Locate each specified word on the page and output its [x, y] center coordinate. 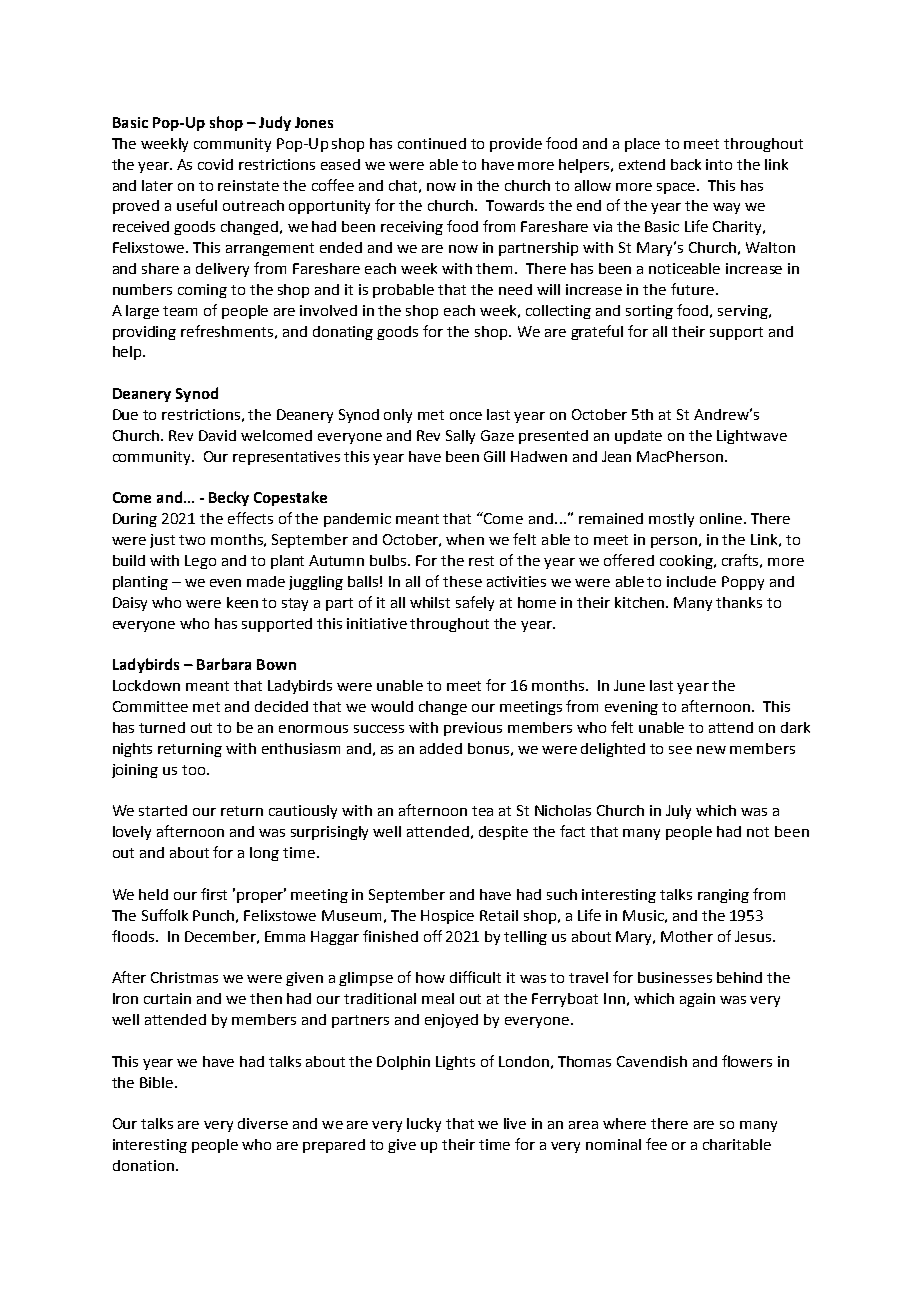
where [624, 1123]
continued [432, 143]
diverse [263, 1123]
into [719, 164]
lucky [424, 1125]
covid [215, 164]
